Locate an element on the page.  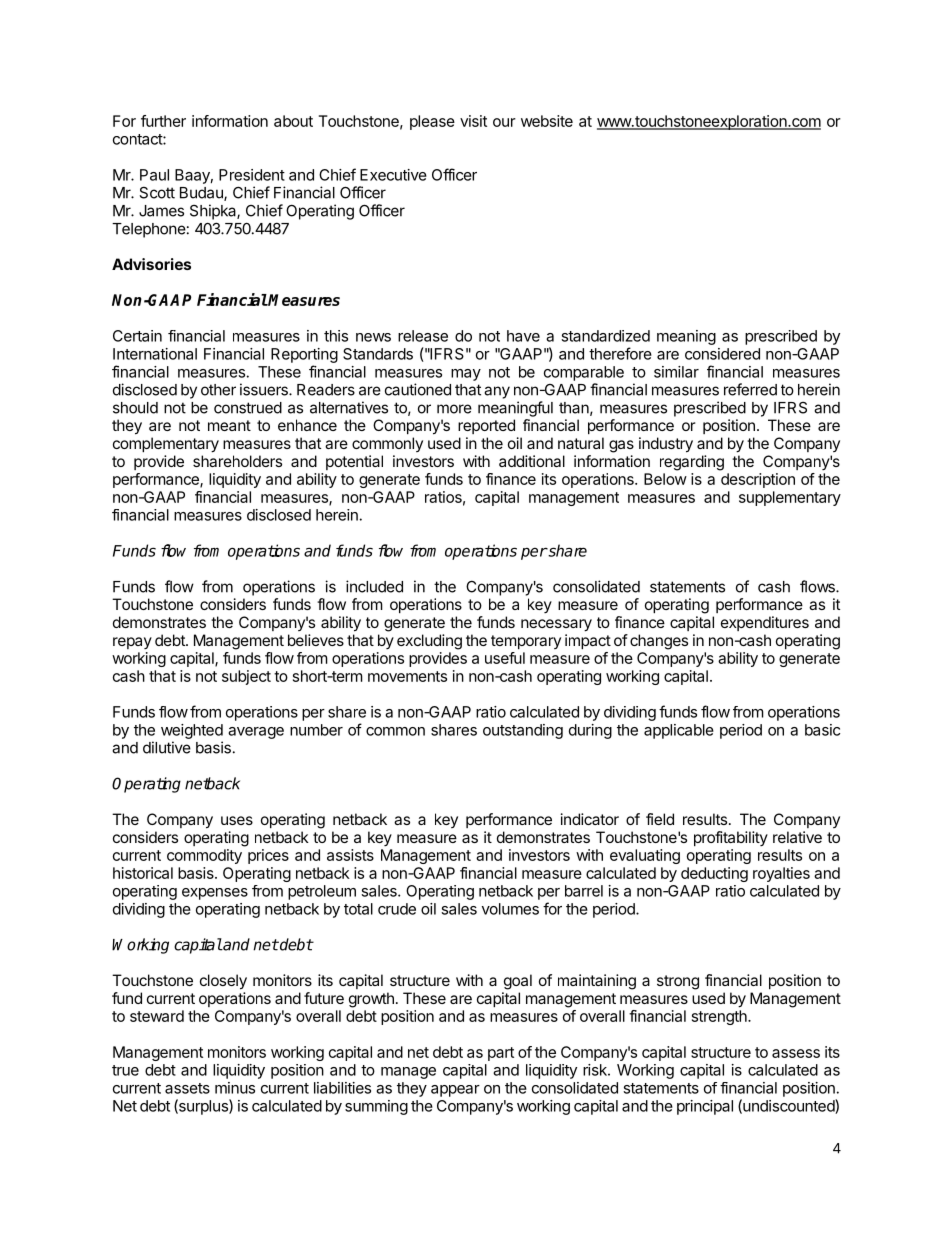
website is located at coordinates (547, 121).
